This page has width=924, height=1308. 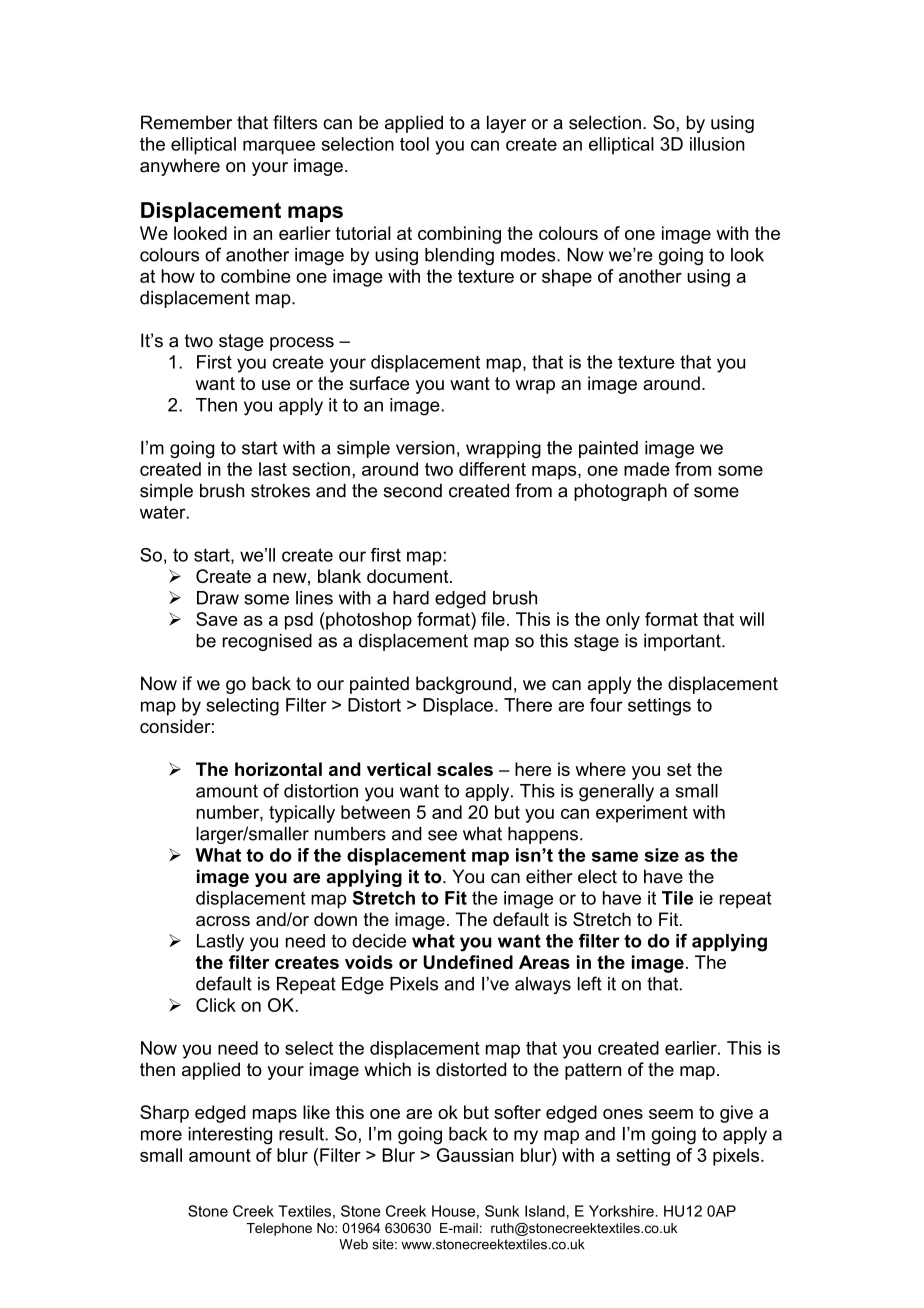 What do you see at coordinates (425, 448) in the page?
I see `version` at bounding box center [425, 448].
